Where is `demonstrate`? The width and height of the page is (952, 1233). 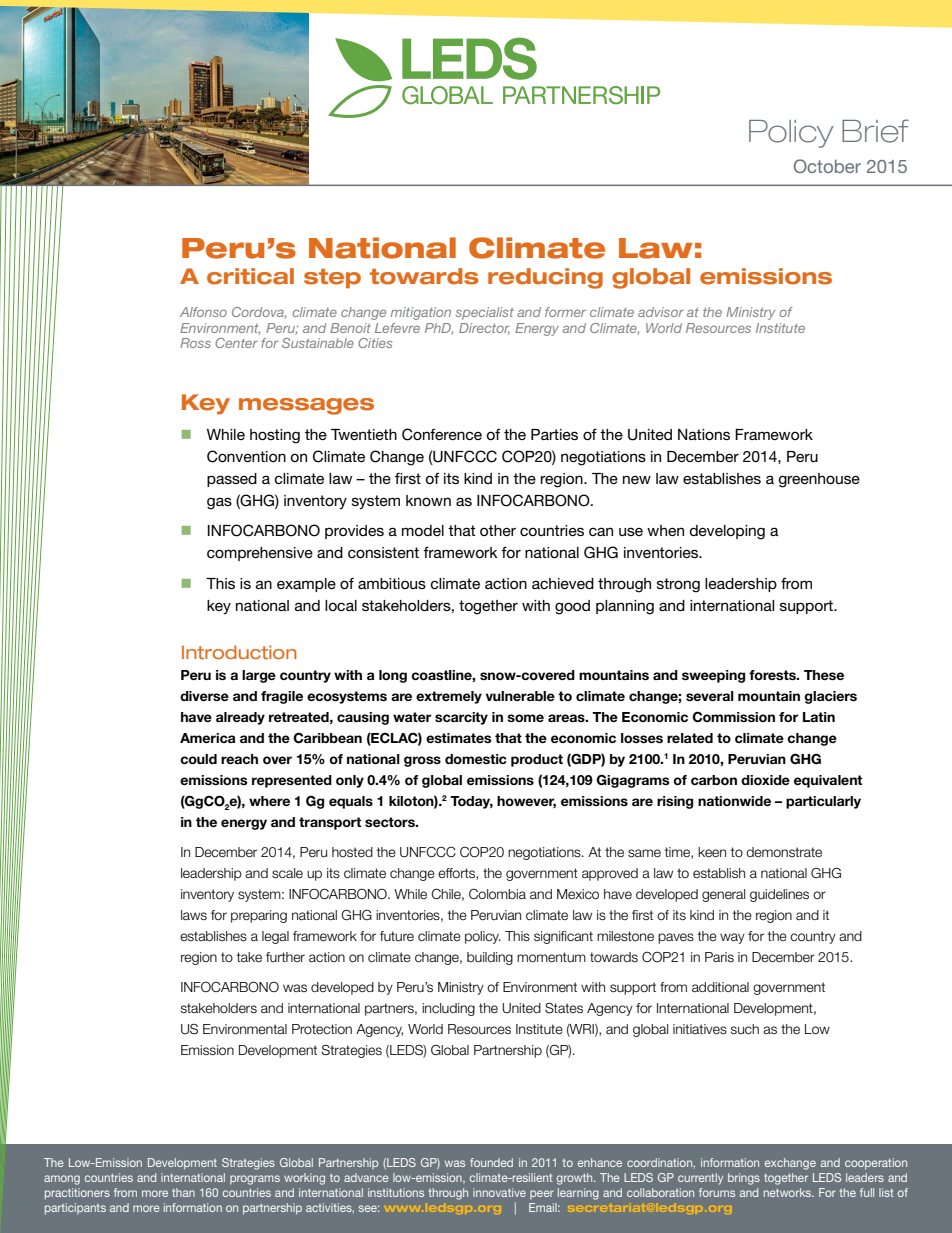 demonstrate is located at coordinates (784, 852).
